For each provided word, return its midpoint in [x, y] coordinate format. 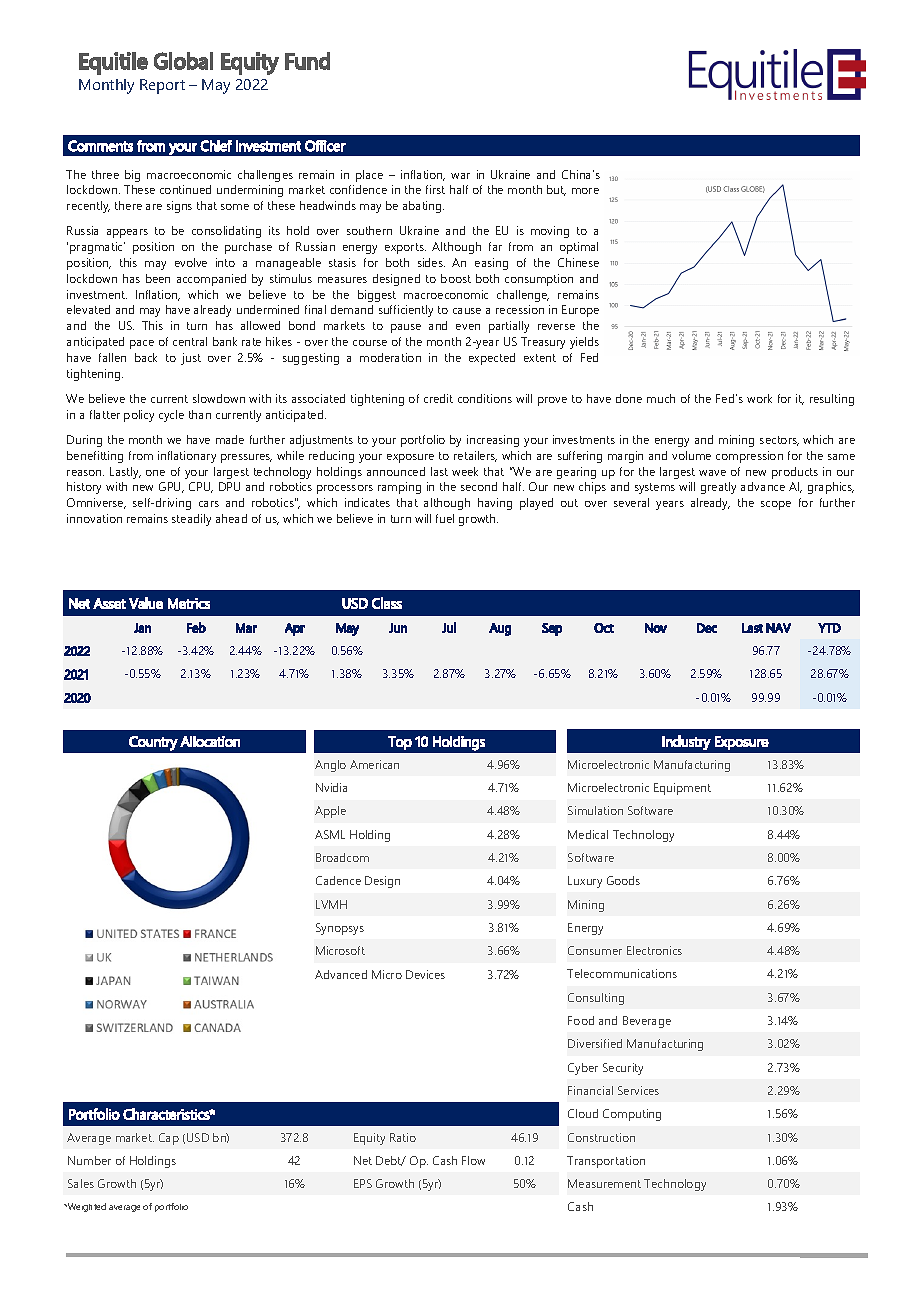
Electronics [654, 950]
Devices [425, 974]
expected [492, 359]
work [759, 398]
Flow [473, 1160]
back [146, 357]
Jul [449, 627]
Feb [196, 627]
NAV [778, 628]
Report [162, 86]
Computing [632, 1115]
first [435, 189]
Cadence [338, 880]
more [585, 191]
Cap [169, 1139]
